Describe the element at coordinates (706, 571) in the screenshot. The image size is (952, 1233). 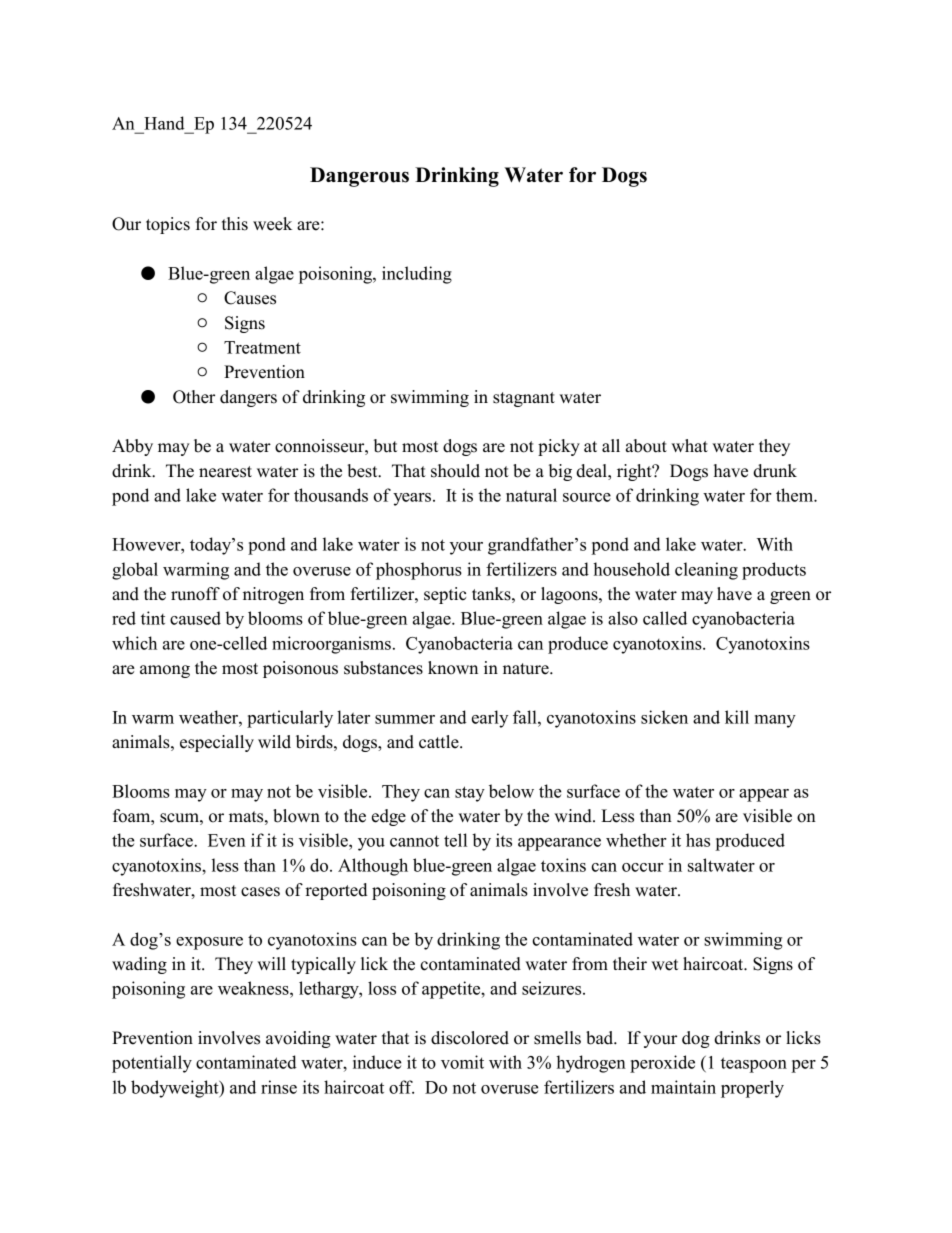
I see `cleaning` at that location.
